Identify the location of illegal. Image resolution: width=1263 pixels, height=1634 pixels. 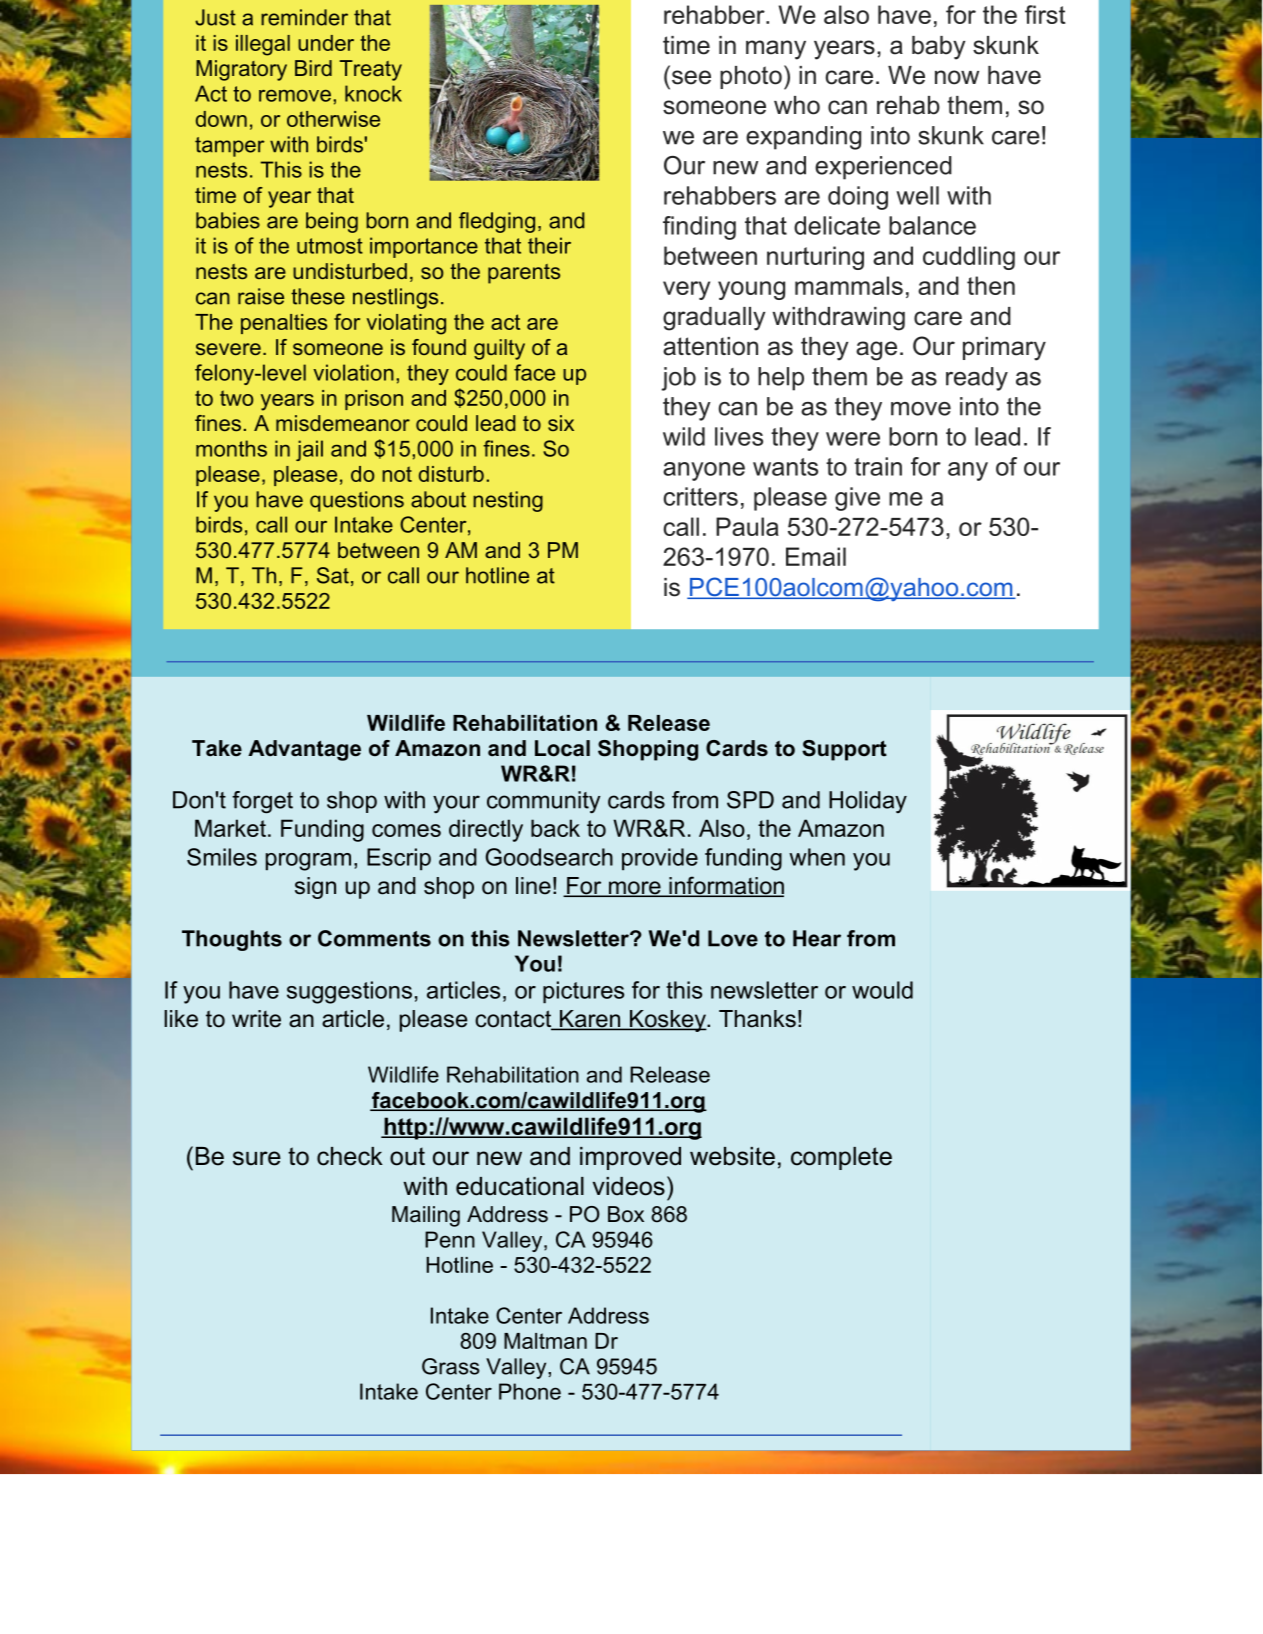
(263, 45).
